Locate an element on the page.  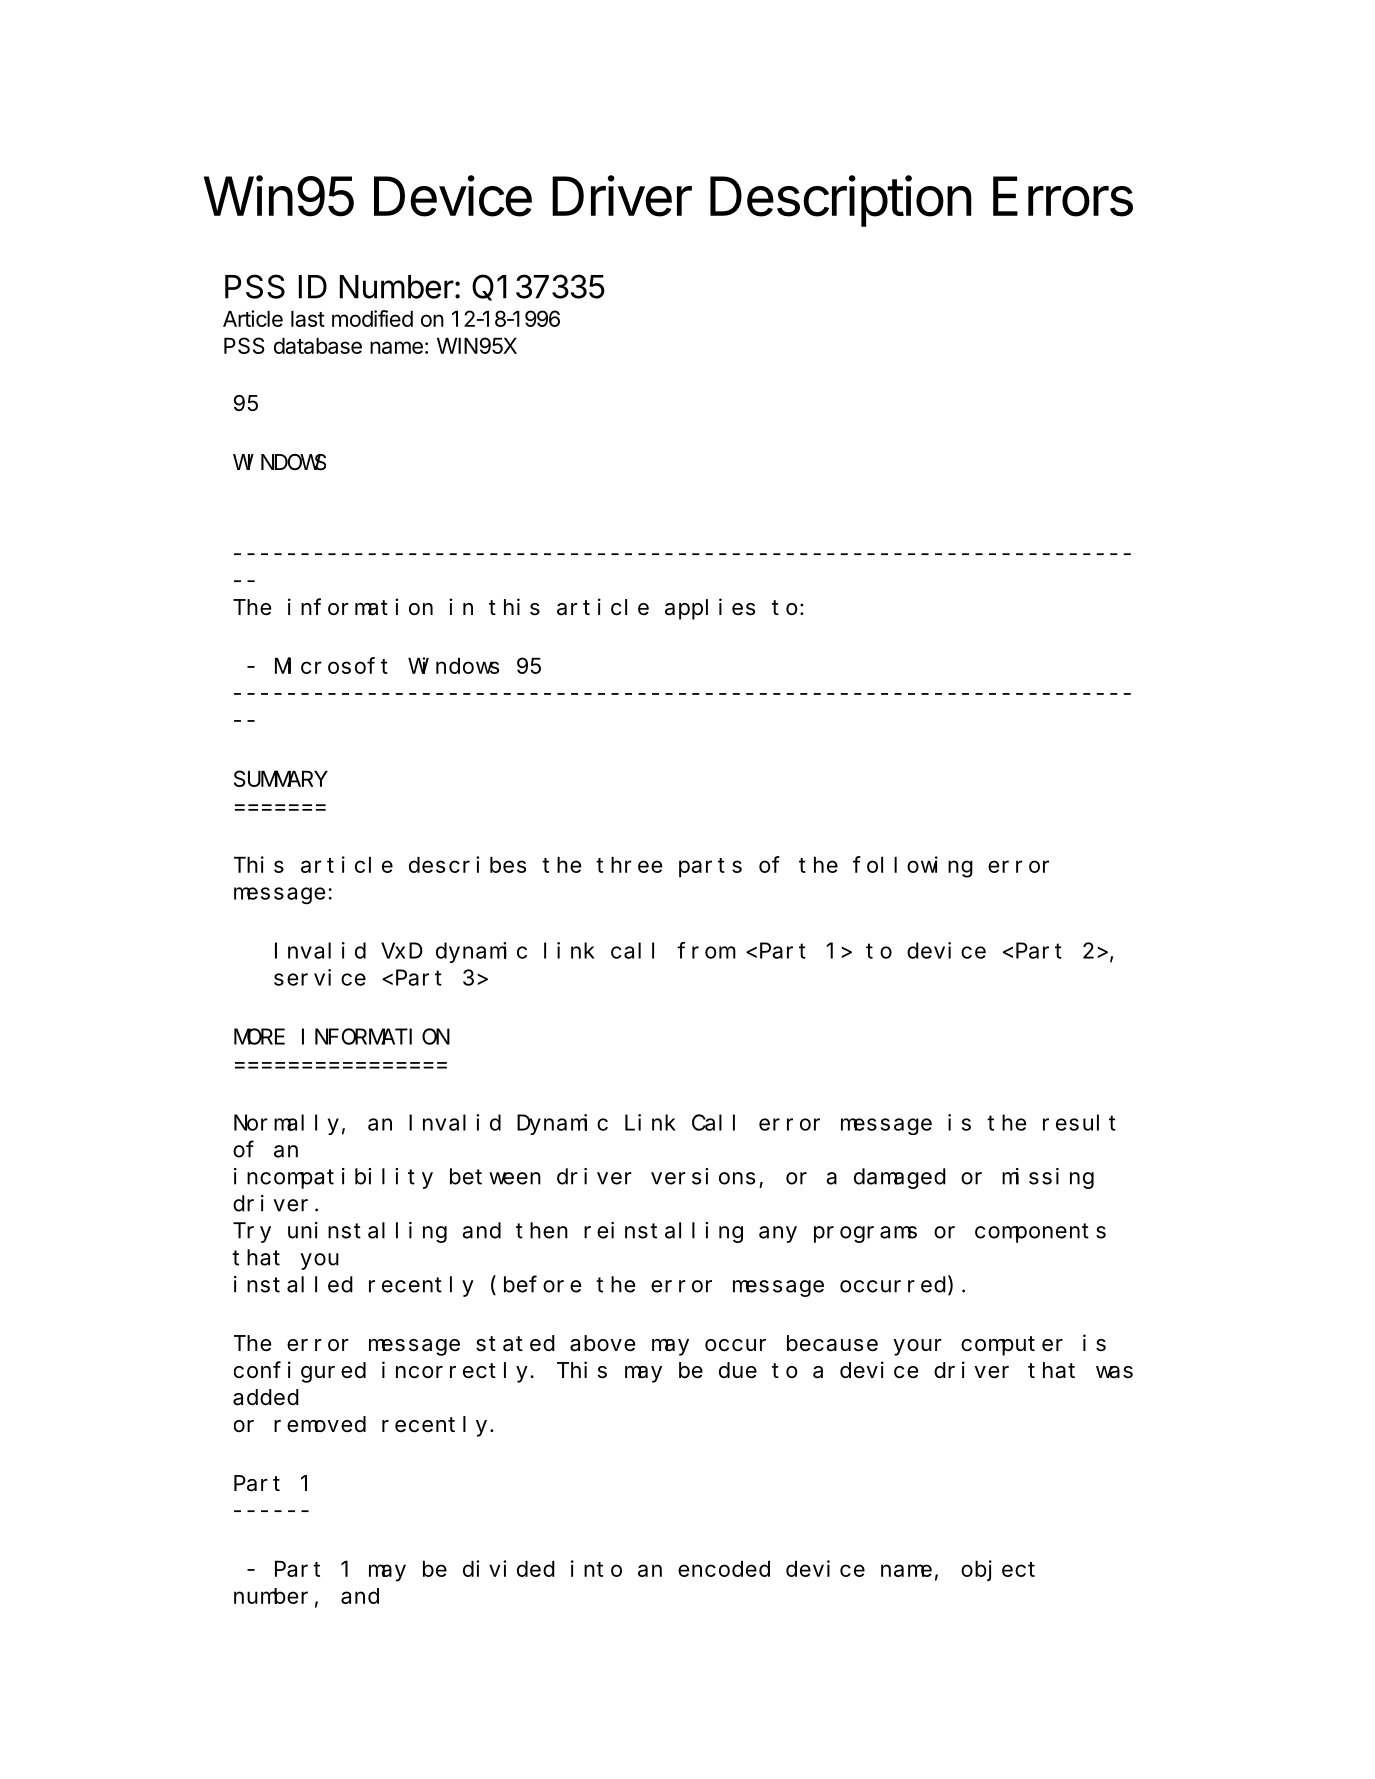
service is located at coordinates (320, 977).
